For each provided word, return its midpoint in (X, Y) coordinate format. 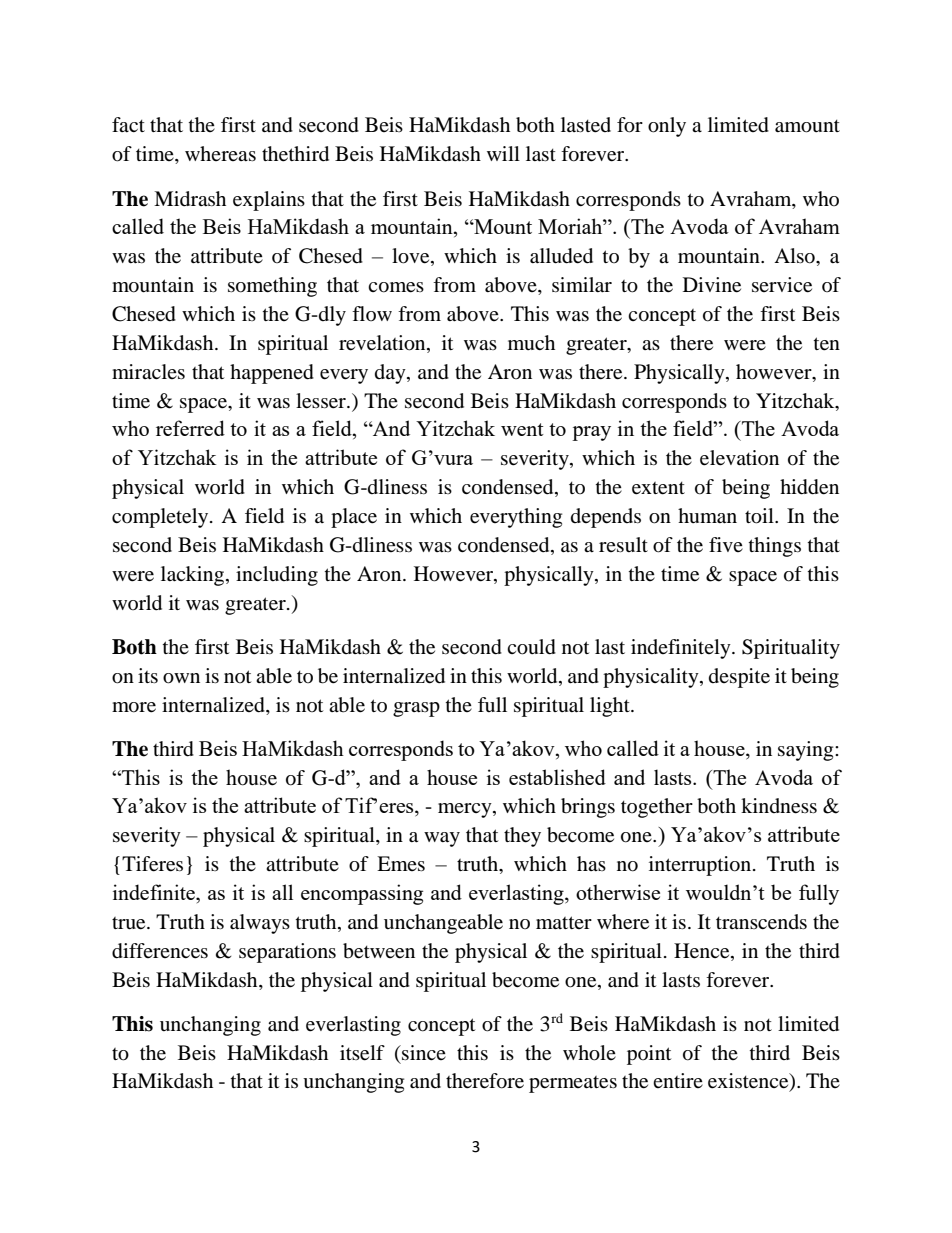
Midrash (190, 199)
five (726, 544)
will (503, 153)
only (667, 127)
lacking (192, 576)
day (391, 374)
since (423, 1052)
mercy (466, 810)
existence (749, 1082)
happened (272, 374)
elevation (739, 458)
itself (362, 1053)
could (531, 647)
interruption (700, 866)
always (260, 924)
